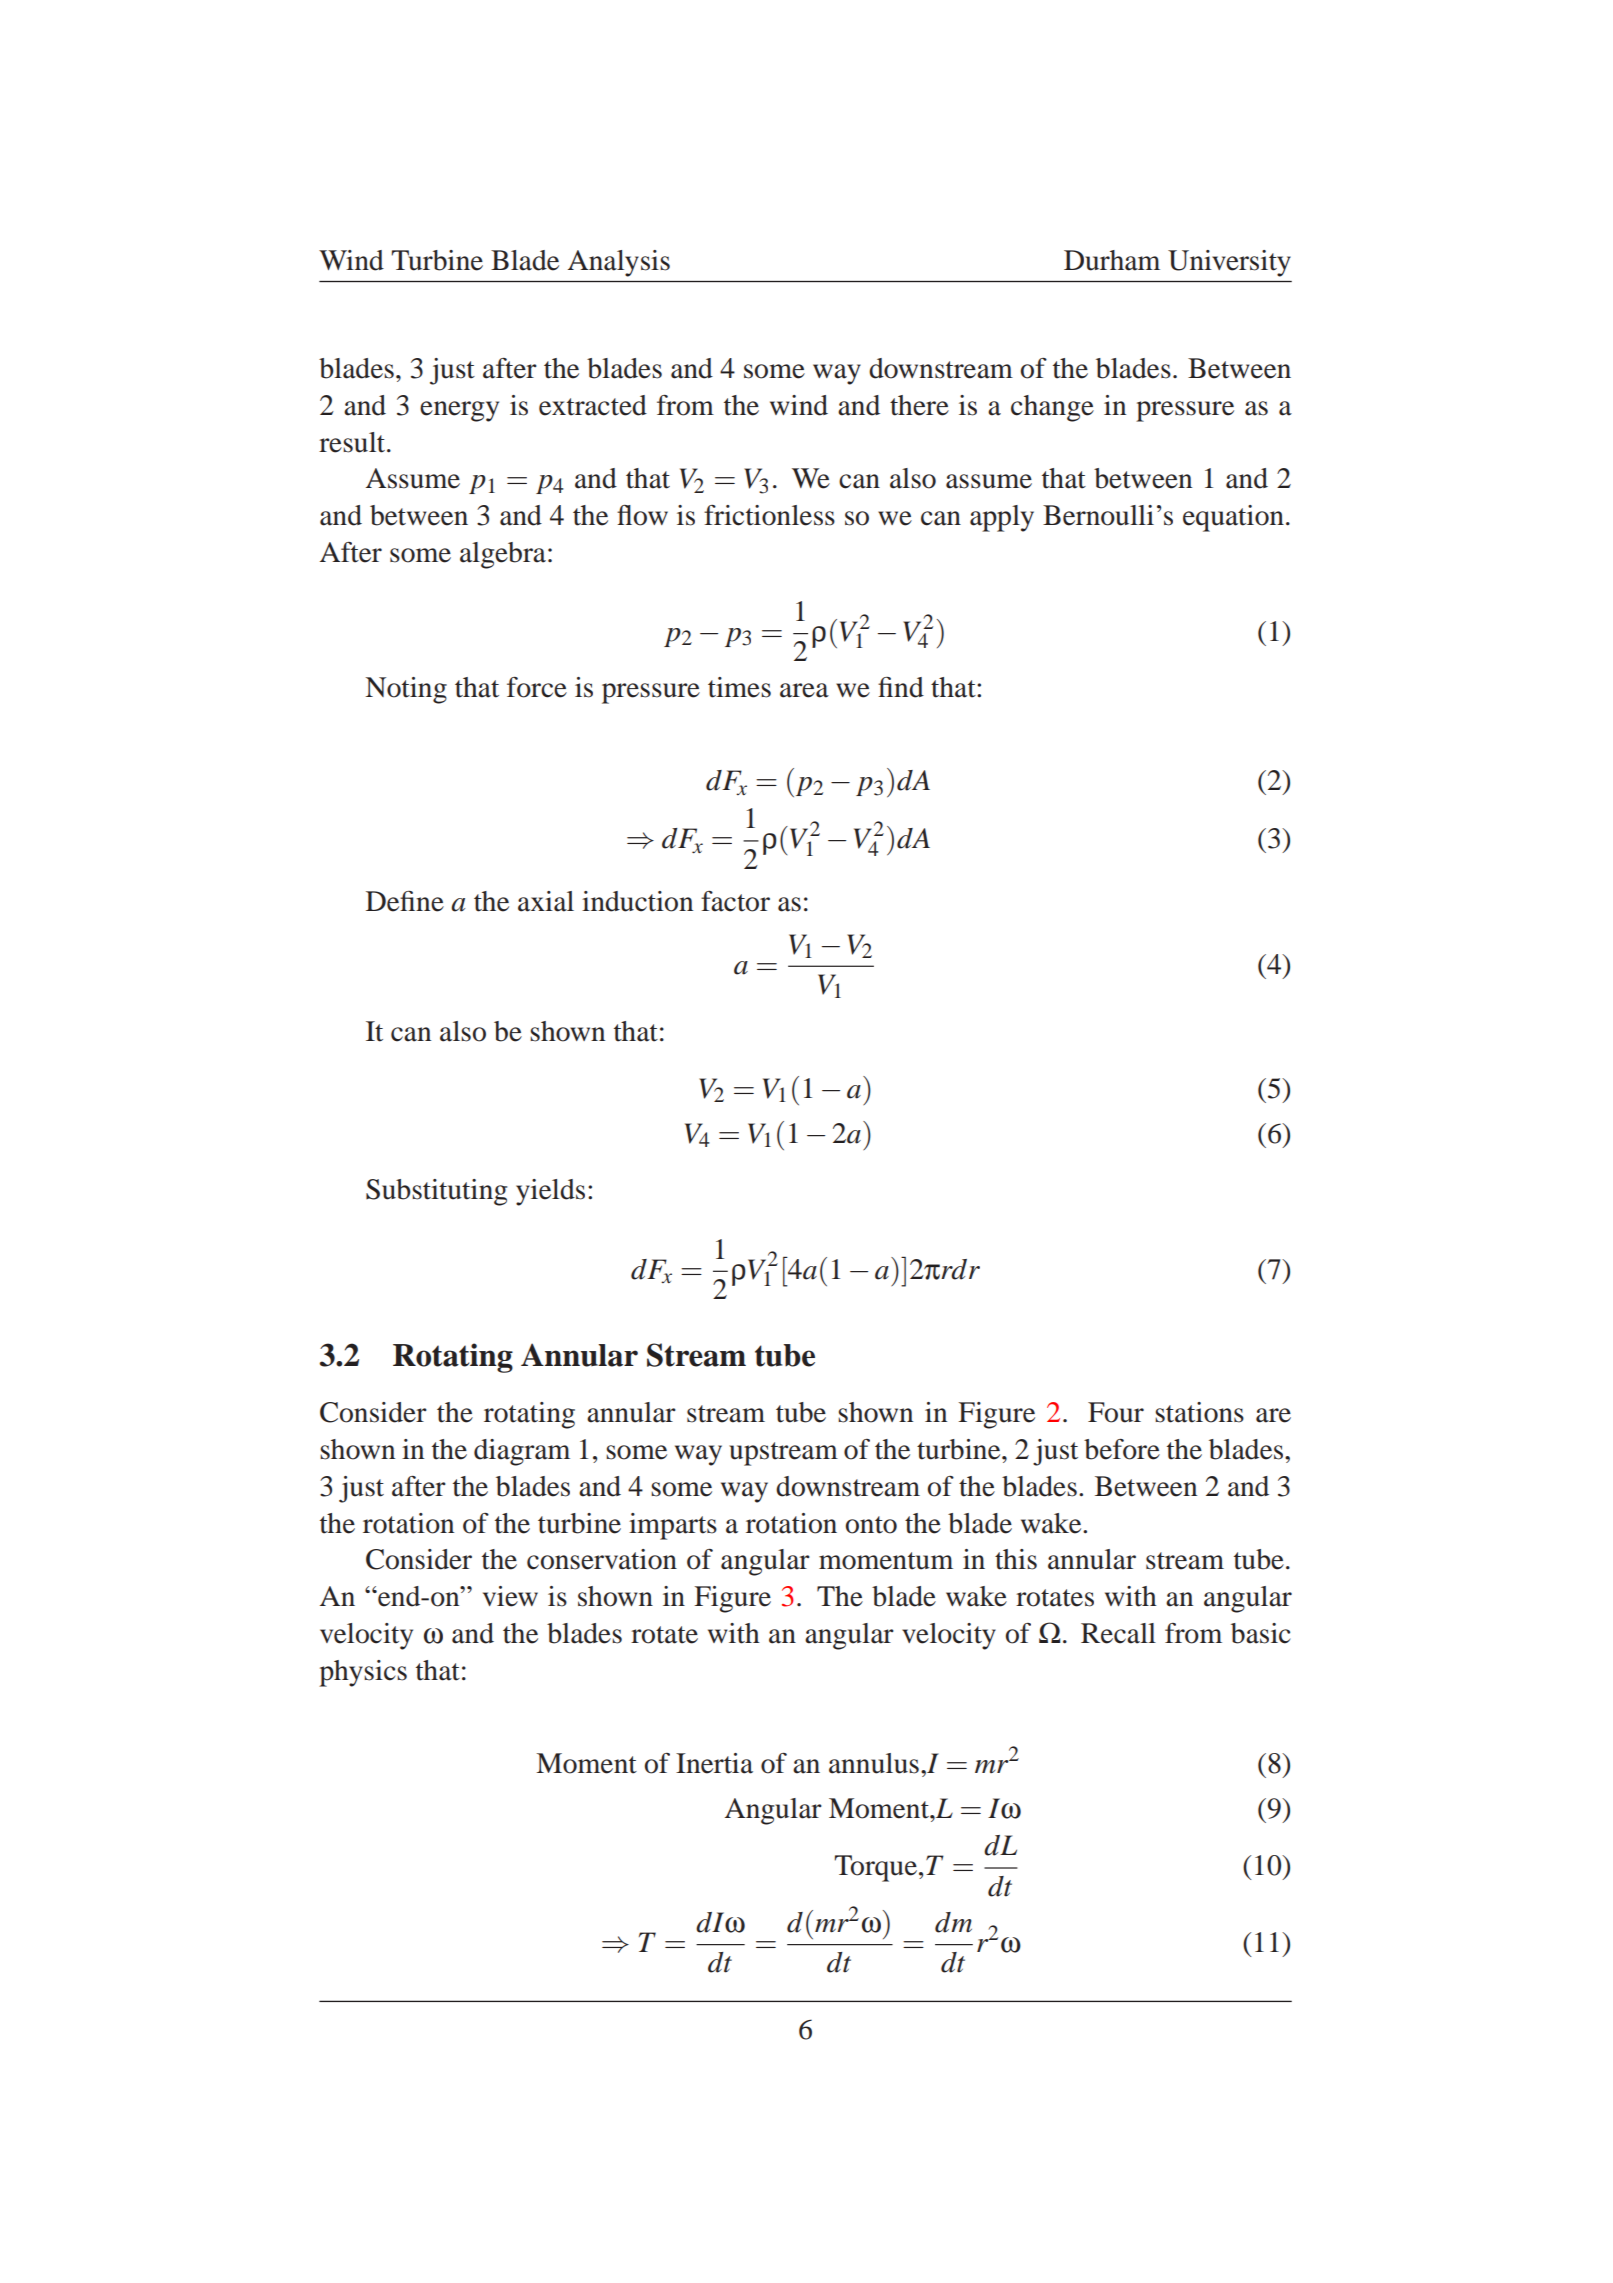  I want to click on find, so click(901, 687).
